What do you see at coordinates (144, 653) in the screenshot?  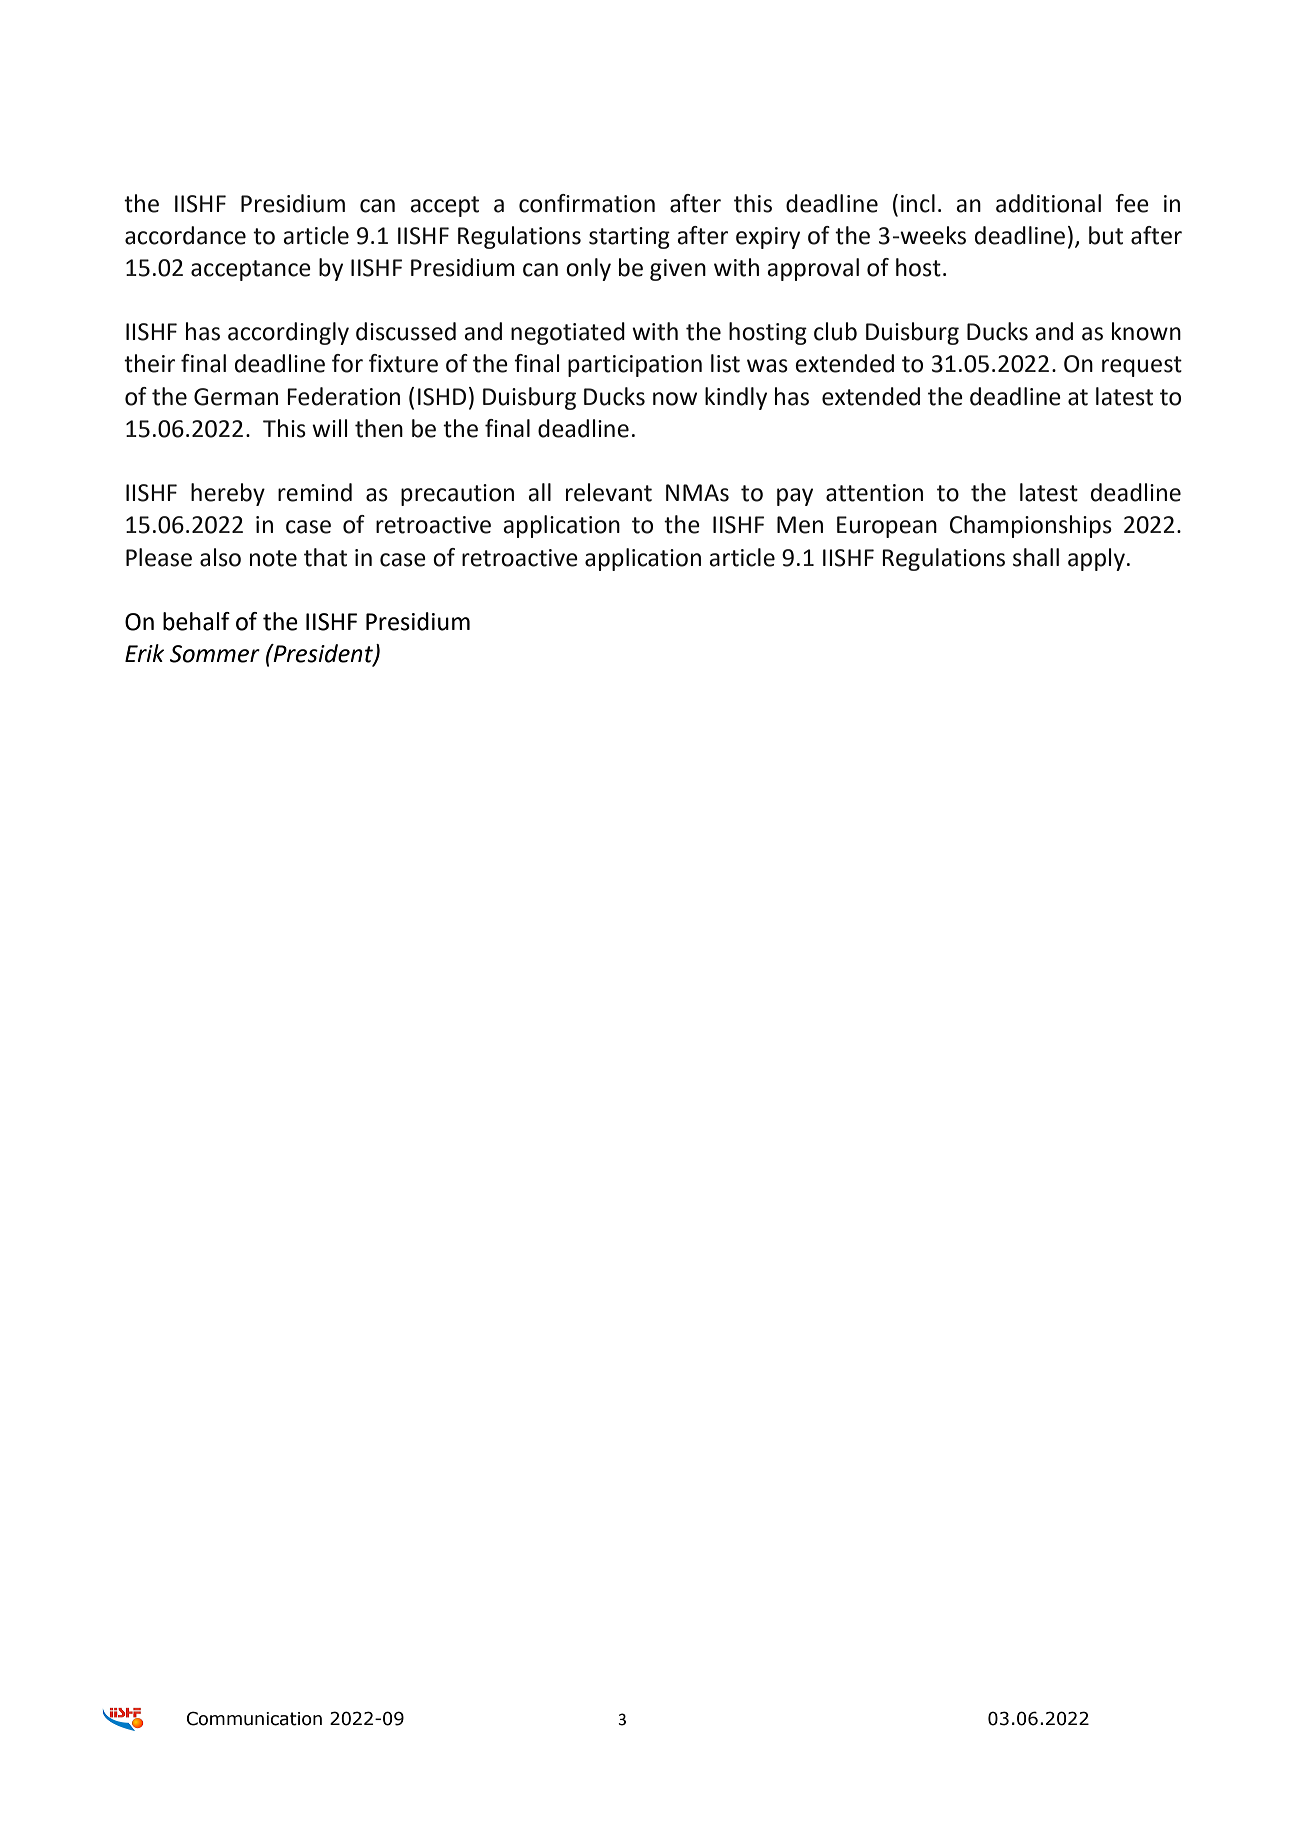 I see `Erik` at bounding box center [144, 653].
